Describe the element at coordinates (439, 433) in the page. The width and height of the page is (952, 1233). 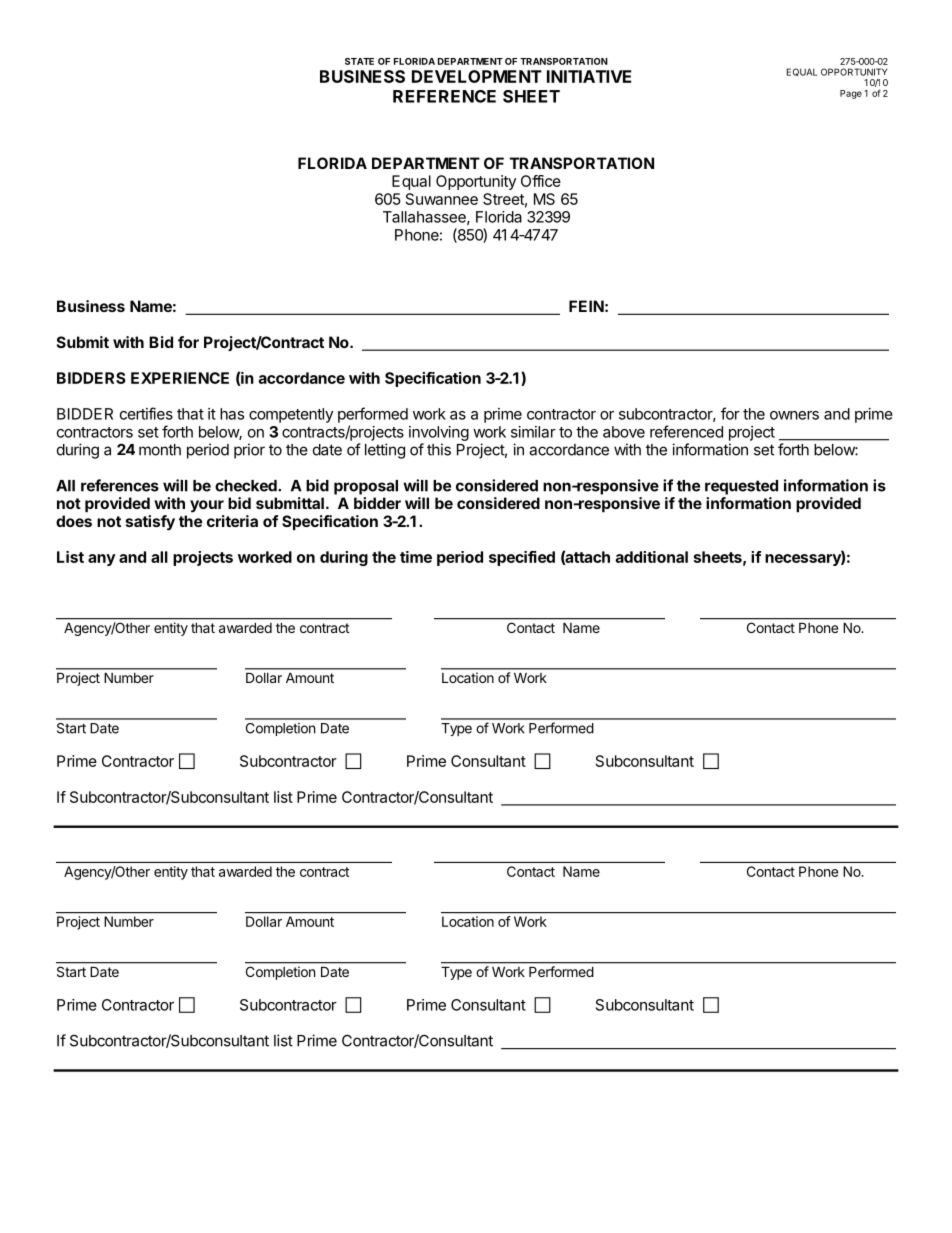
I see `involving` at that location.
